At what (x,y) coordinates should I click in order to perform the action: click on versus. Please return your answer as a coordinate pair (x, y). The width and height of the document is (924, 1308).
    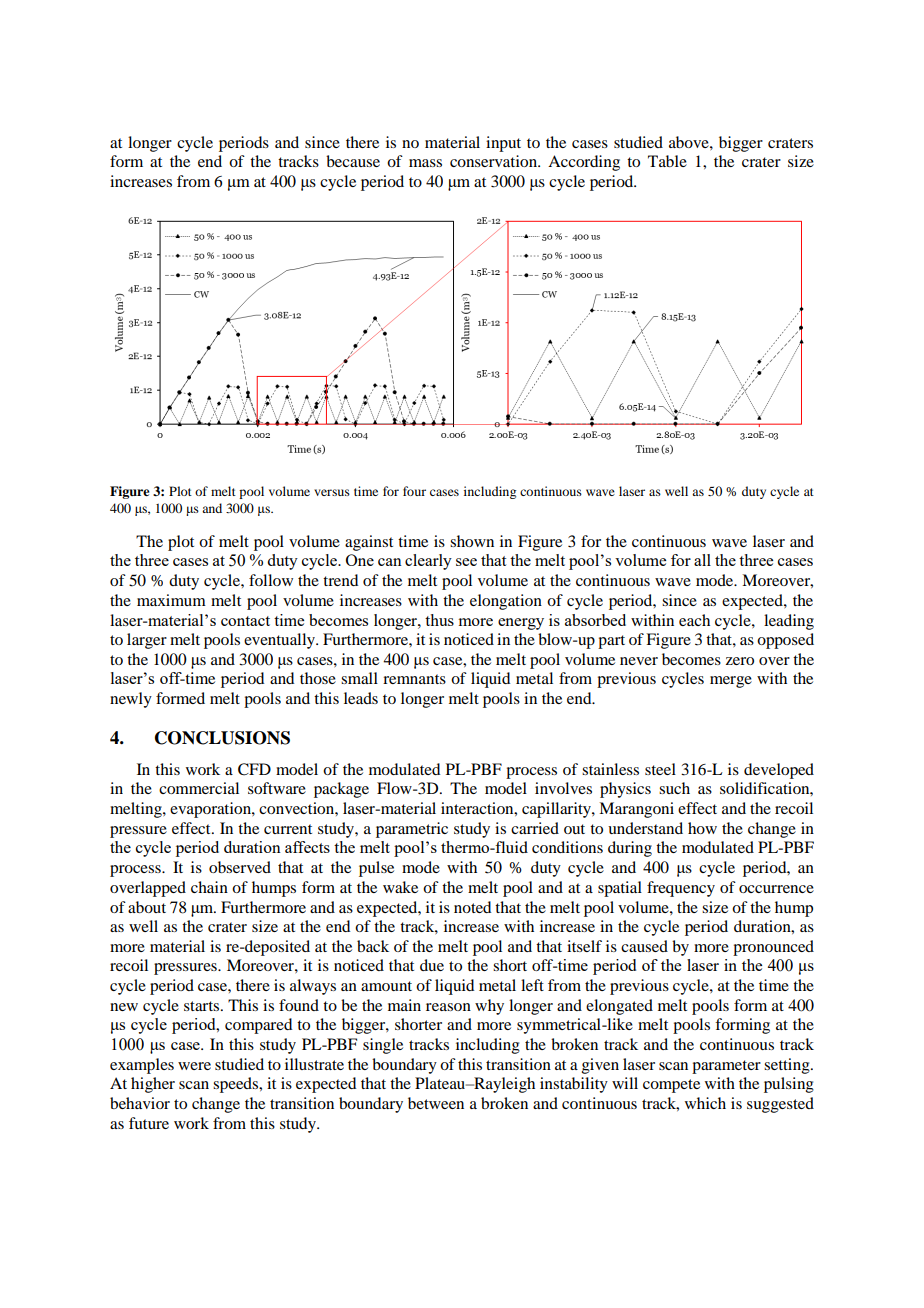
    Looking at the image, I should click on (332, 492).
